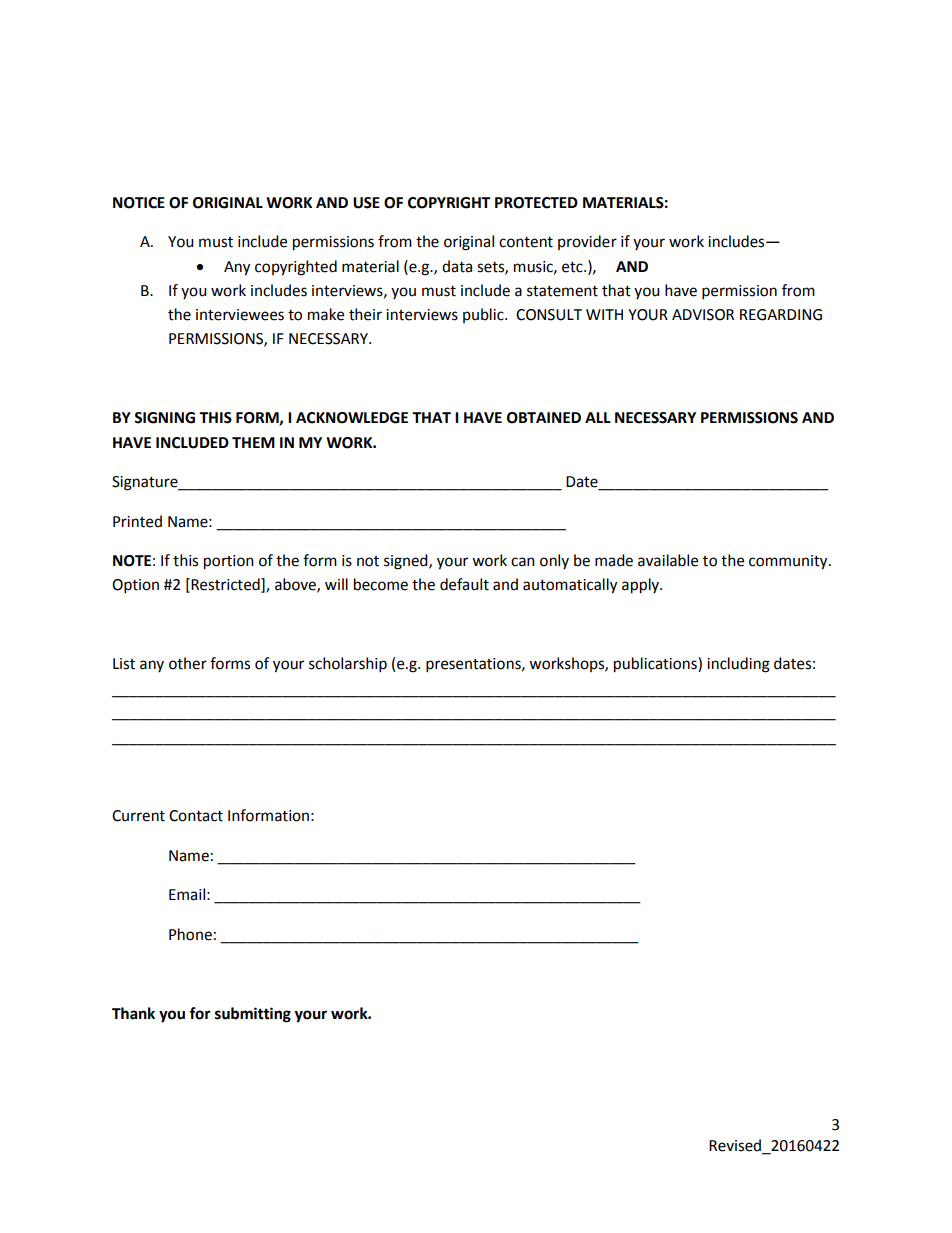 The height and width of the screenshot is (1233, 952). What do you see at coordinates (253, 1015) in the screenshot?
I see `submitting` at bounding box center [253, 1015].
